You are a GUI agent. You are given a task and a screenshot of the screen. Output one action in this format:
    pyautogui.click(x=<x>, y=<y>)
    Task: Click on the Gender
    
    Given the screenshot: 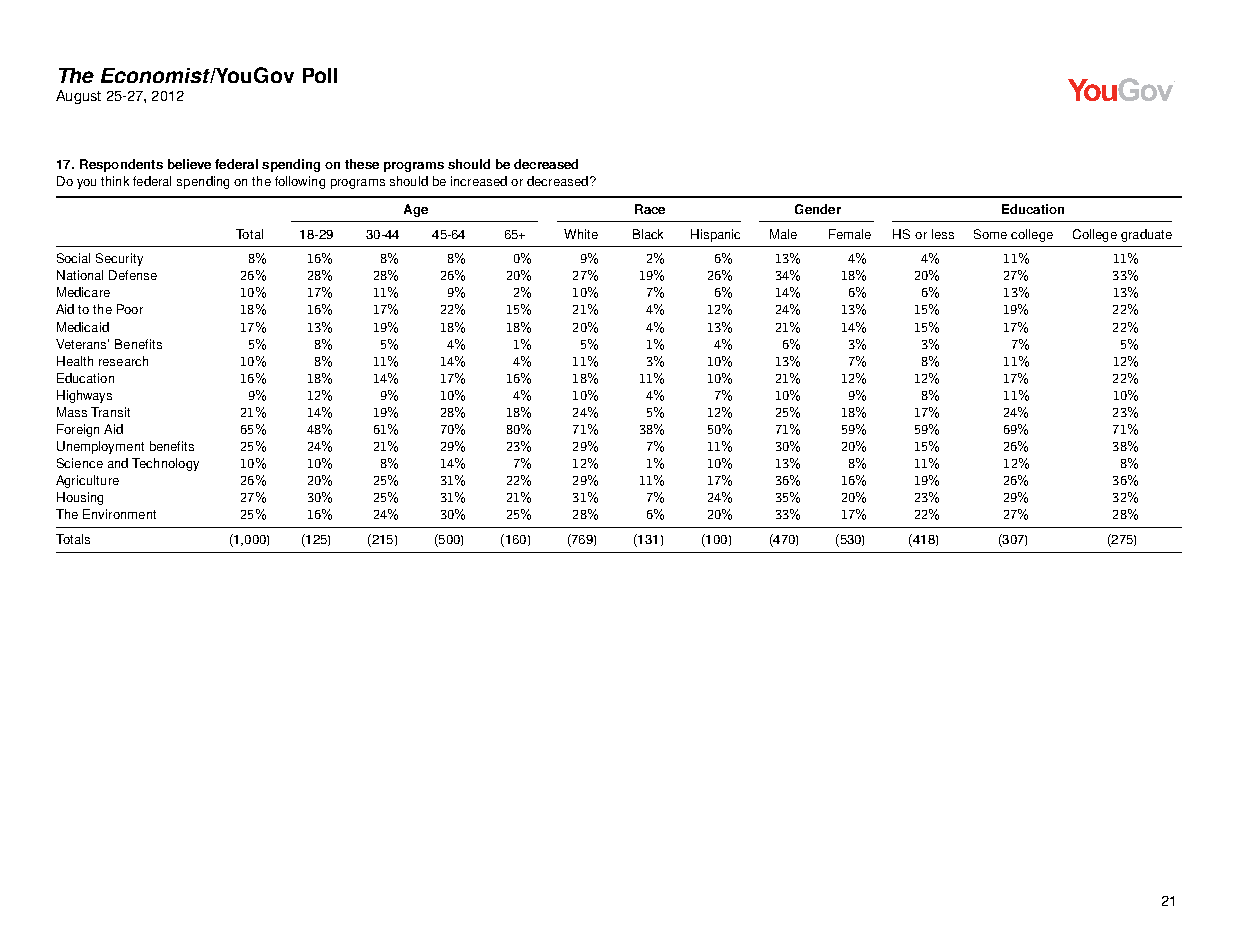 What is the action you would take?
    pyautogui.click(x=818, y=209)
